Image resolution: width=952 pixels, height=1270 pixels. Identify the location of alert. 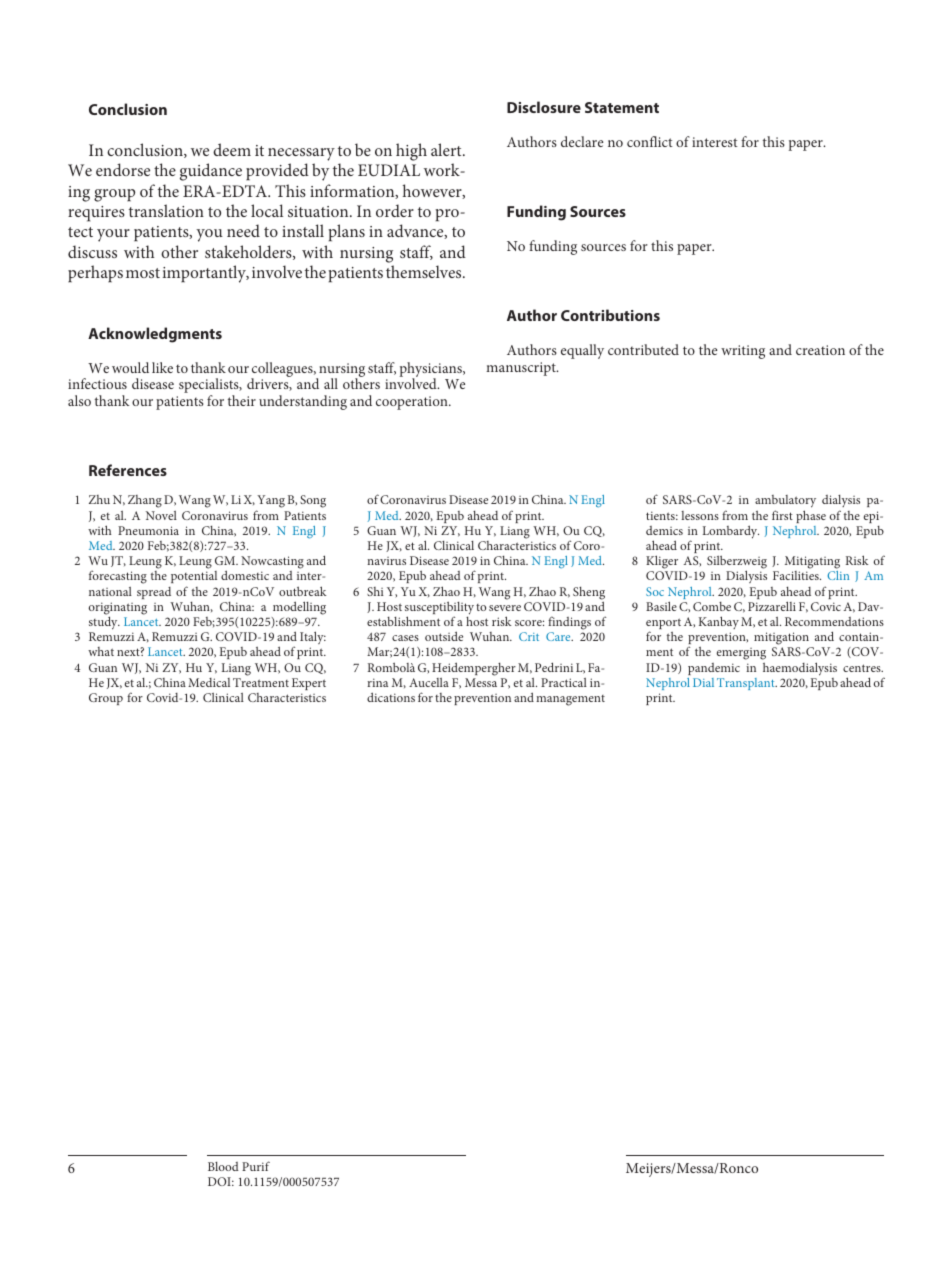
(447, 149).
